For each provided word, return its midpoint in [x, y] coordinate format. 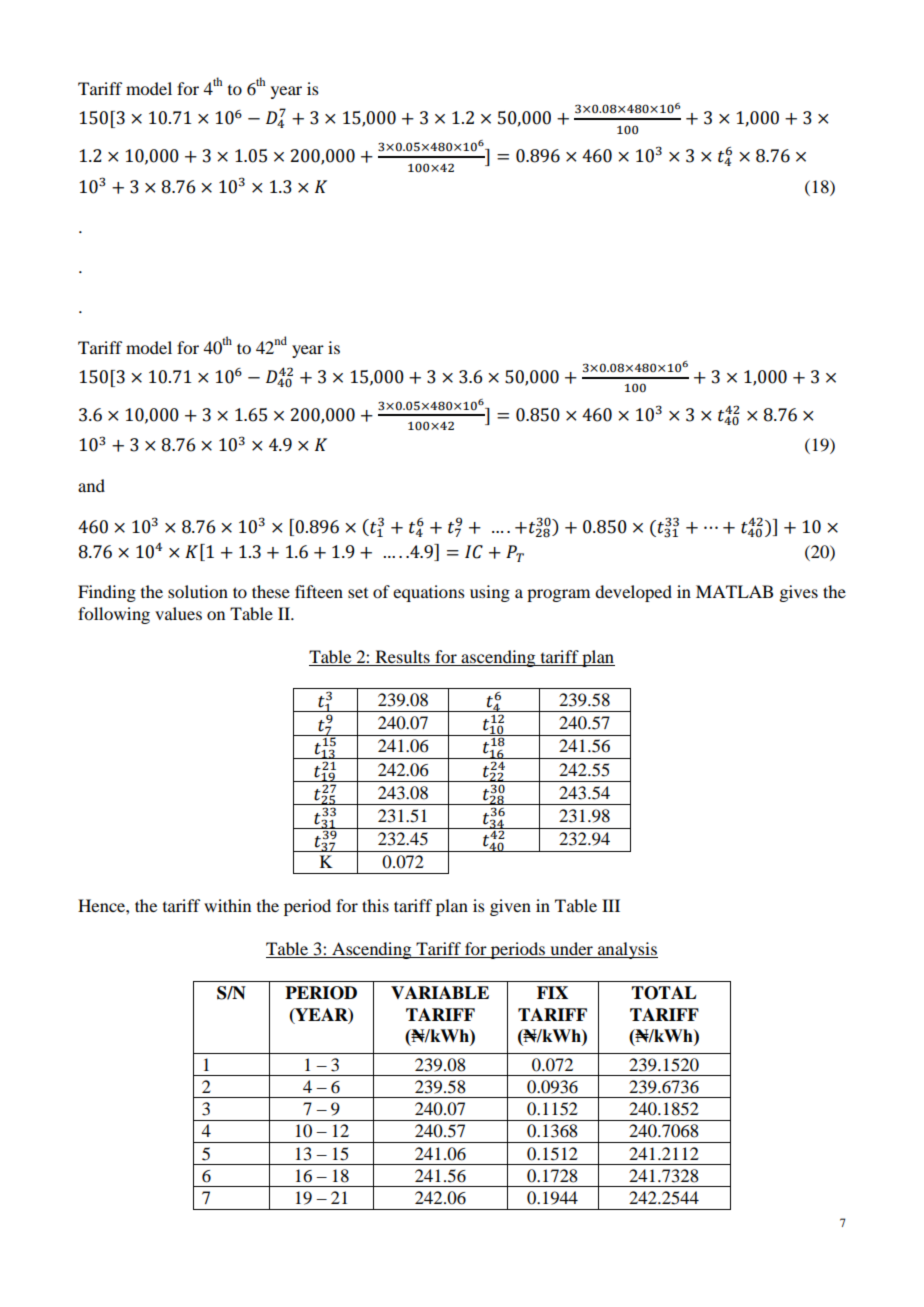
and [91, 485]
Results [403, 656]
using [490, 593]
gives [798, 593]
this [375, 905]
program [558, 595]
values [178, 613]
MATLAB [734, 591]
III [611, 905]
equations [429, 593]
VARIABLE [440, 992]
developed [633, 593]
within [227, 905]
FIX [552, 992]
